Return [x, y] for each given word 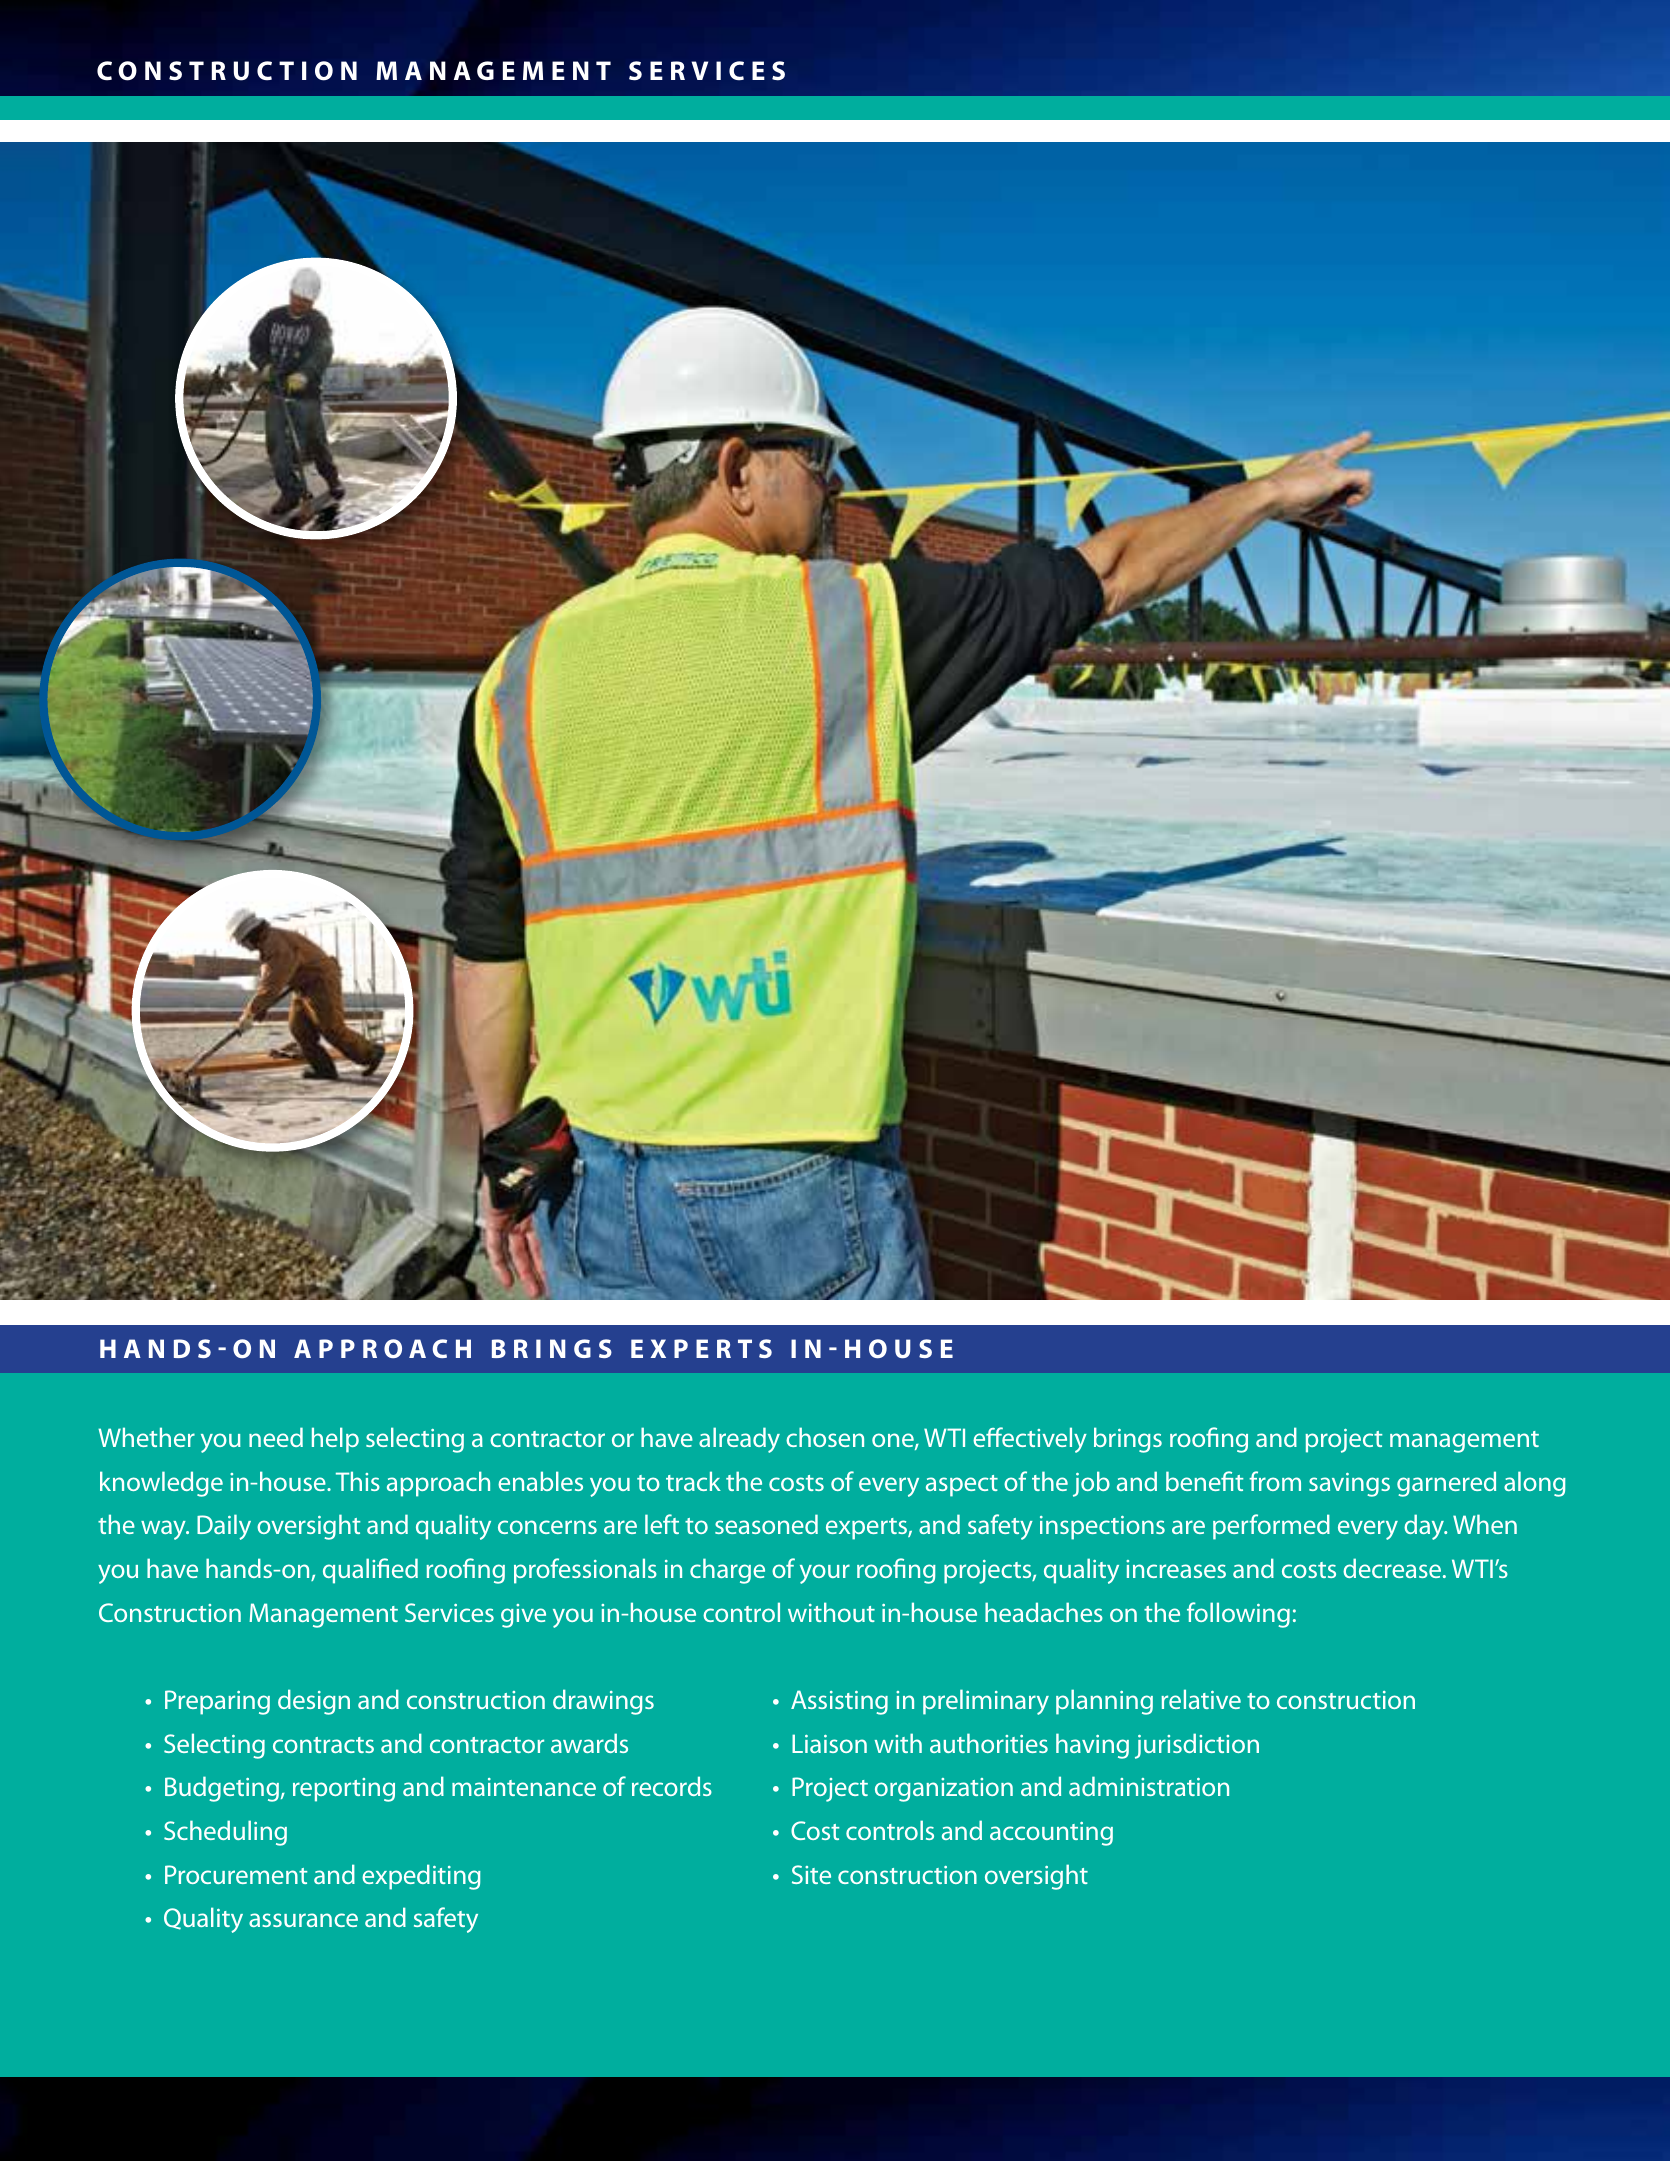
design [314, 1702]
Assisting [839, 1702]
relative [1201, 1699]
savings [1349, 1485]
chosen [825, 1437]
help [335, 1440]
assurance [303, 1920]
